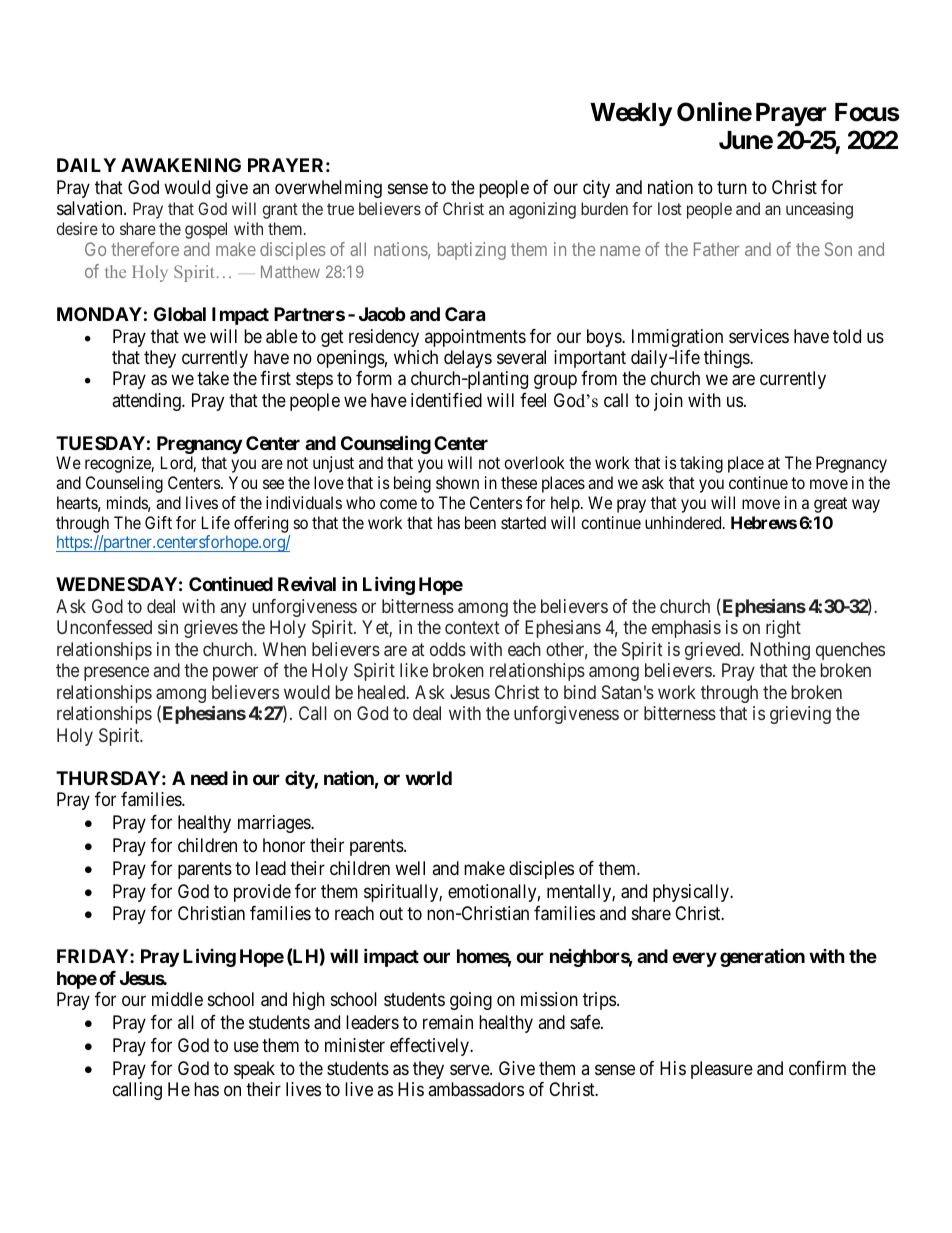 This screenshot has height=1233, width=952. I want to click on agonizing, so click(542, 210).
